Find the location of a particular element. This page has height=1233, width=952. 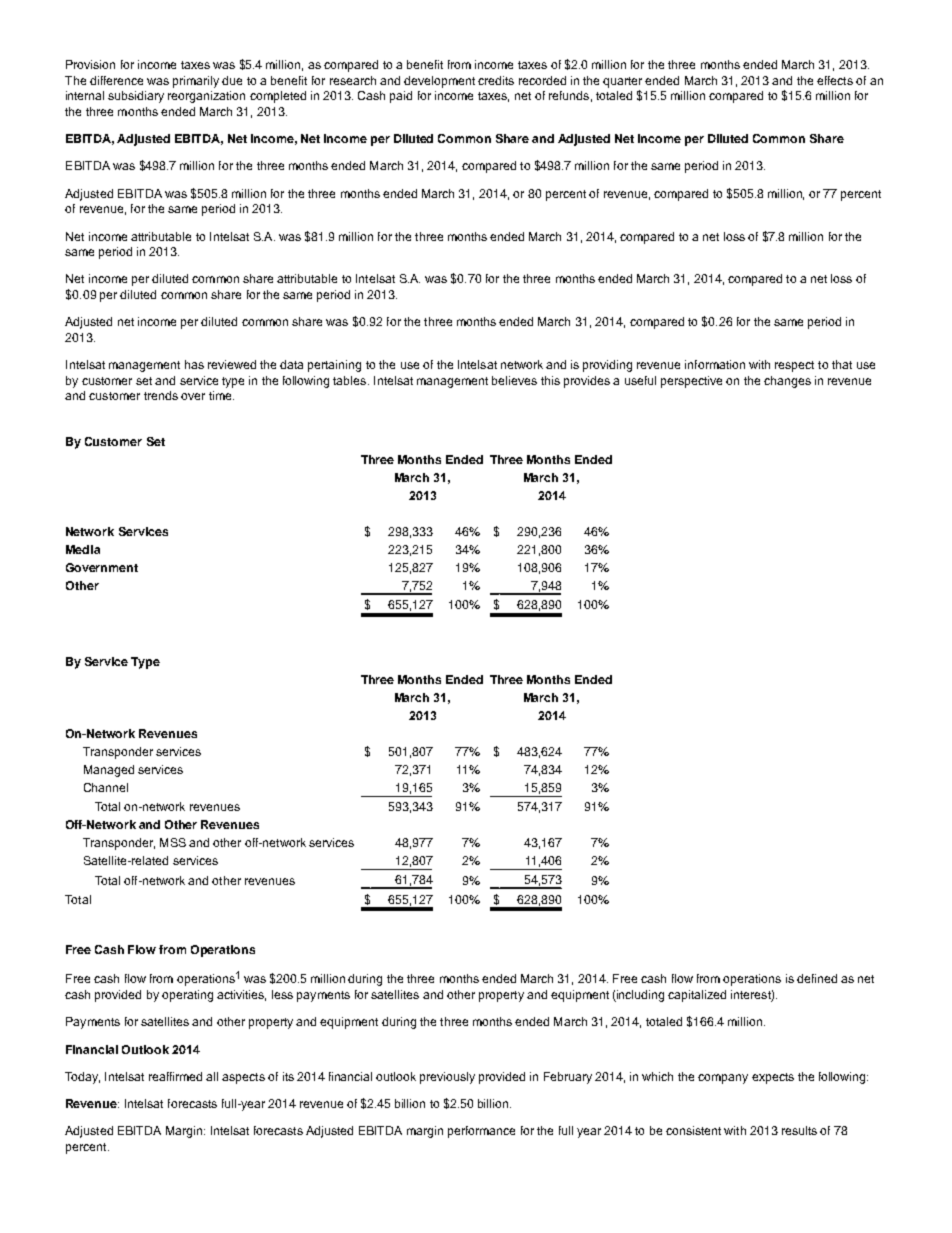

information is located at coordinates (715, 364).
